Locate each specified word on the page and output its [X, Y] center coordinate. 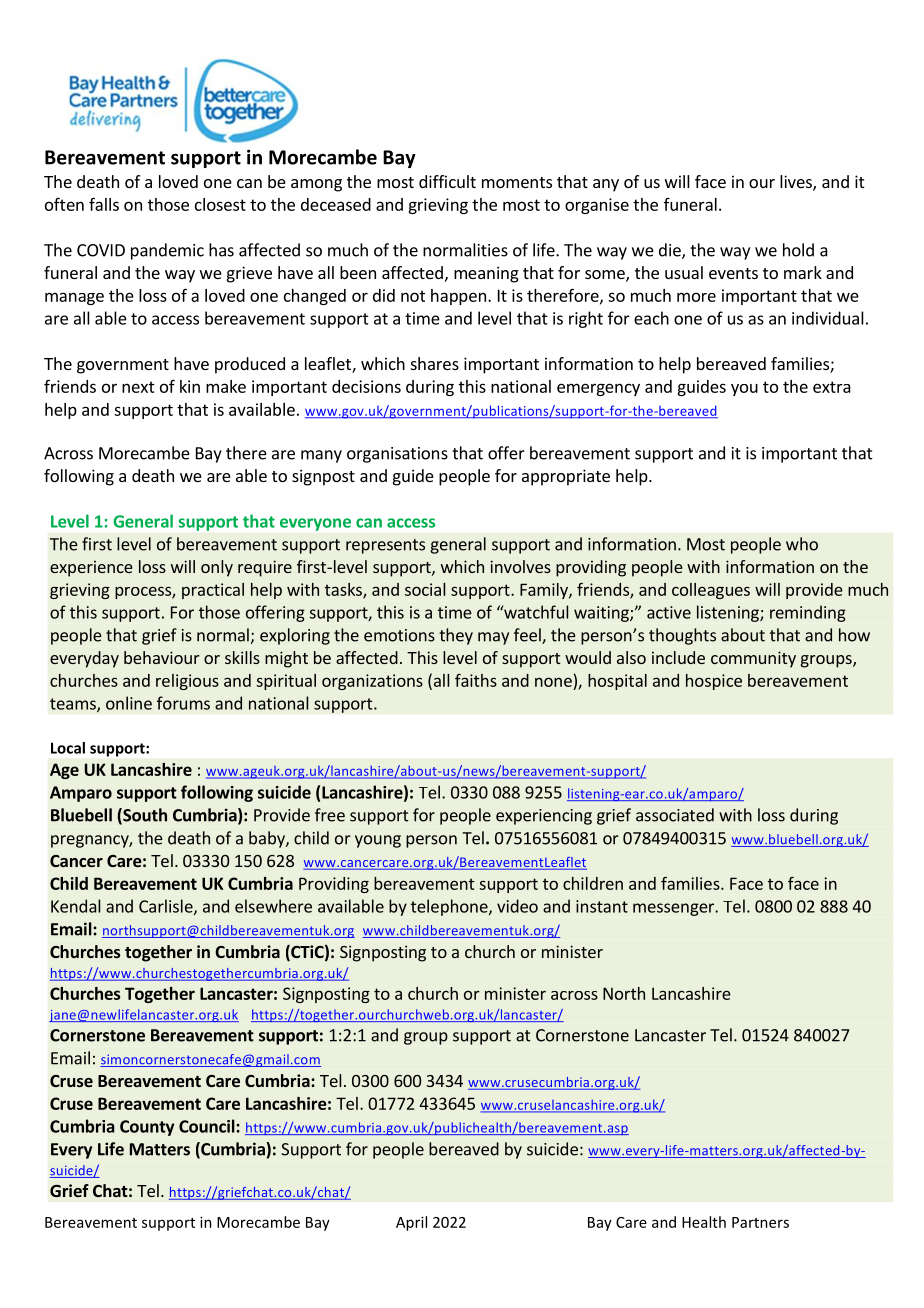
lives [797, 183]
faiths [476, 680]
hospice [714, 682]
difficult [447, 181]
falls [104, 204]
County [147, 1128]
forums [183, 703]
